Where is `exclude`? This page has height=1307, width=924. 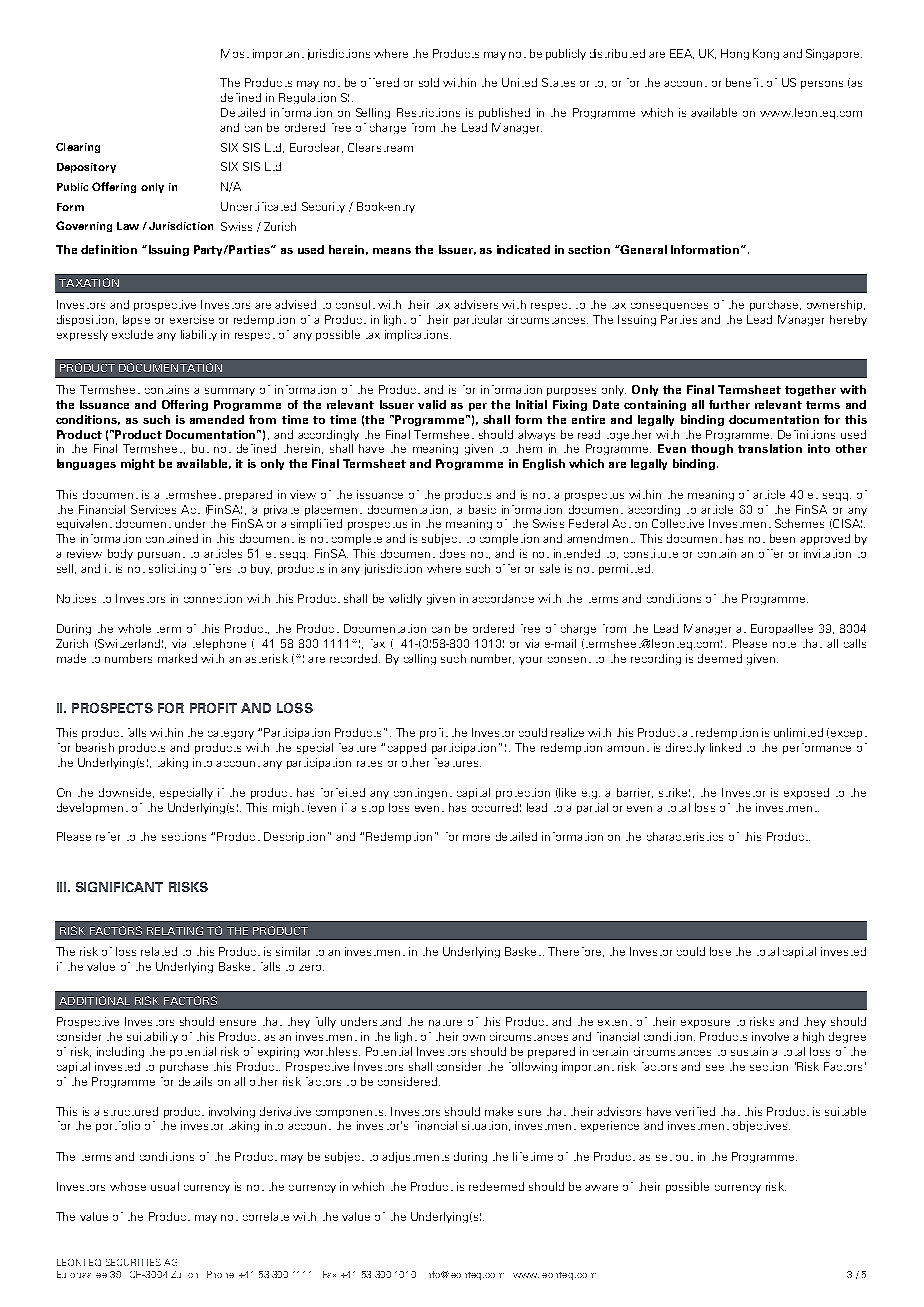 exclude is located at coordinates (132, 334).
